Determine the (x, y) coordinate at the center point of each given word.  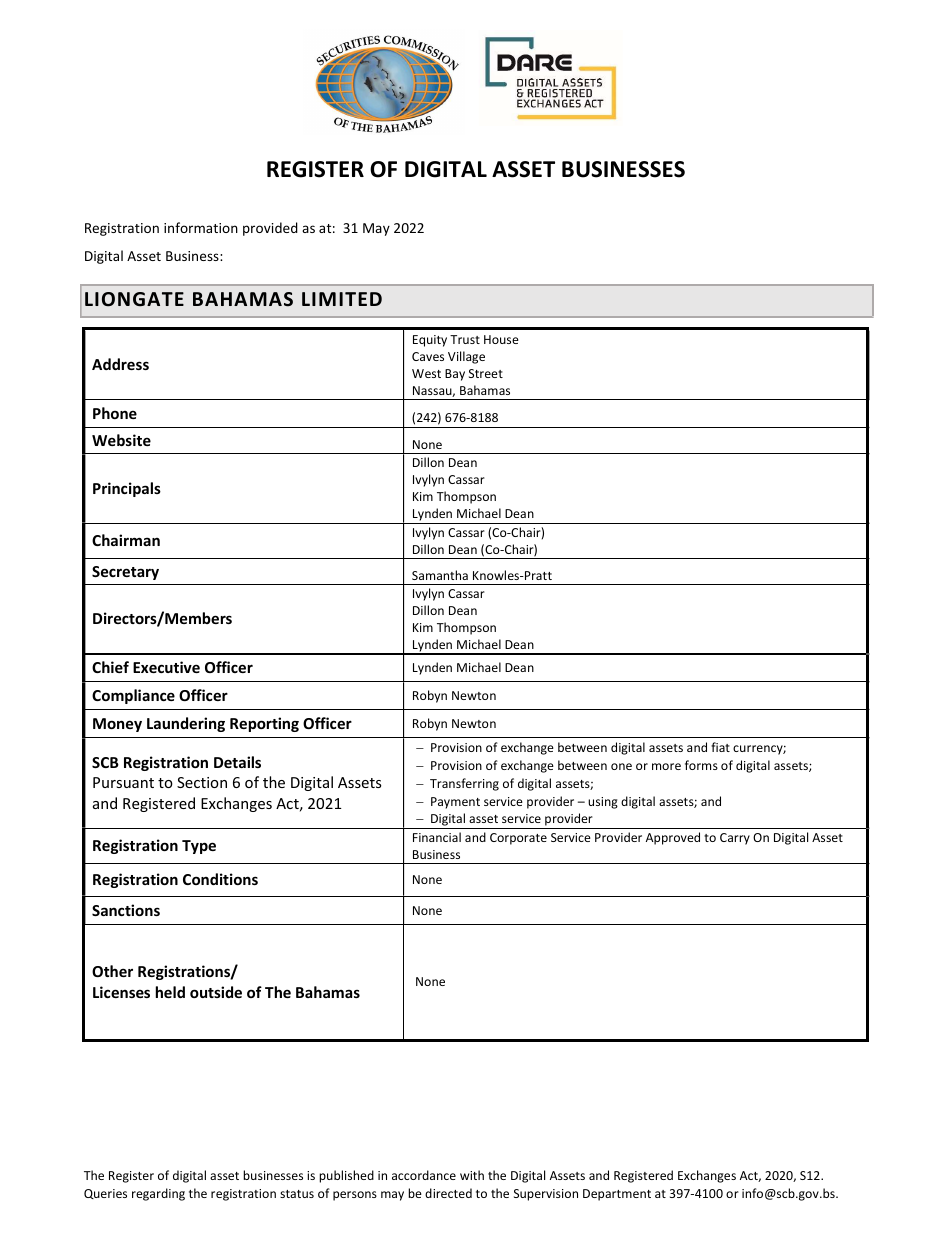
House (501, 339)
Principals (127, 489)
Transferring (464, 784)
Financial (437, 837)
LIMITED (342, 299)
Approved (673, 838)
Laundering (186, 724)
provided (270, 229)
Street (486, 373)
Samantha (440, 575)
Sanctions (126, 910)
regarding (158, 1194)
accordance (424, 1175)
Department (617, 1195)
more (666, 766)
